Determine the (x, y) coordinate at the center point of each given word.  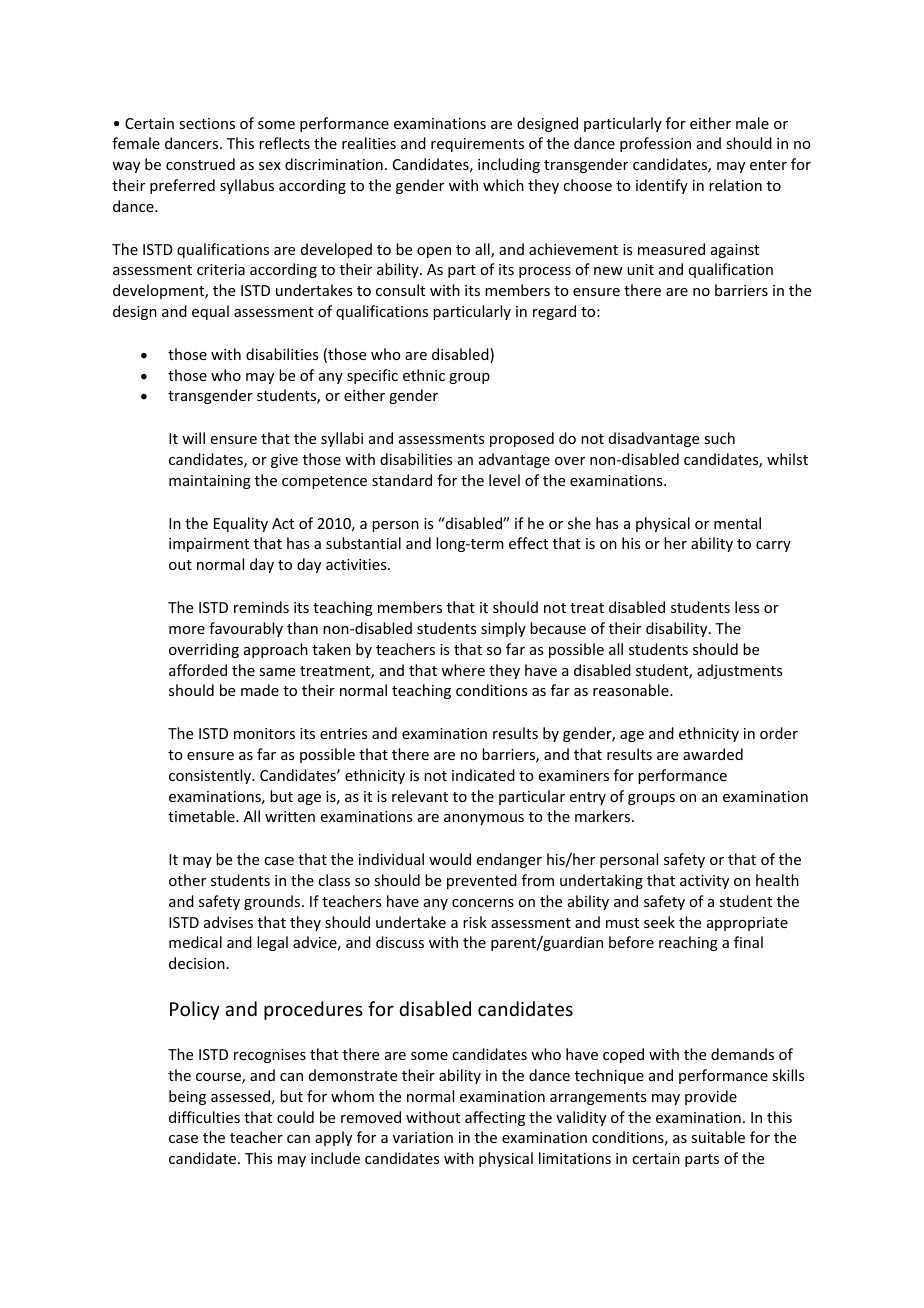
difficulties (204, 1117)
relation (735, 185)
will (193, 438)
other (187, 880)
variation (423, 1137)
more (187, 630)
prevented (482, 881)
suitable (718, 1137)
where (463, 670)
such (719, 438)
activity (704, 882)
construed (200, 164)
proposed (522, 439)
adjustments (739, 671)
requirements (477, 145)
